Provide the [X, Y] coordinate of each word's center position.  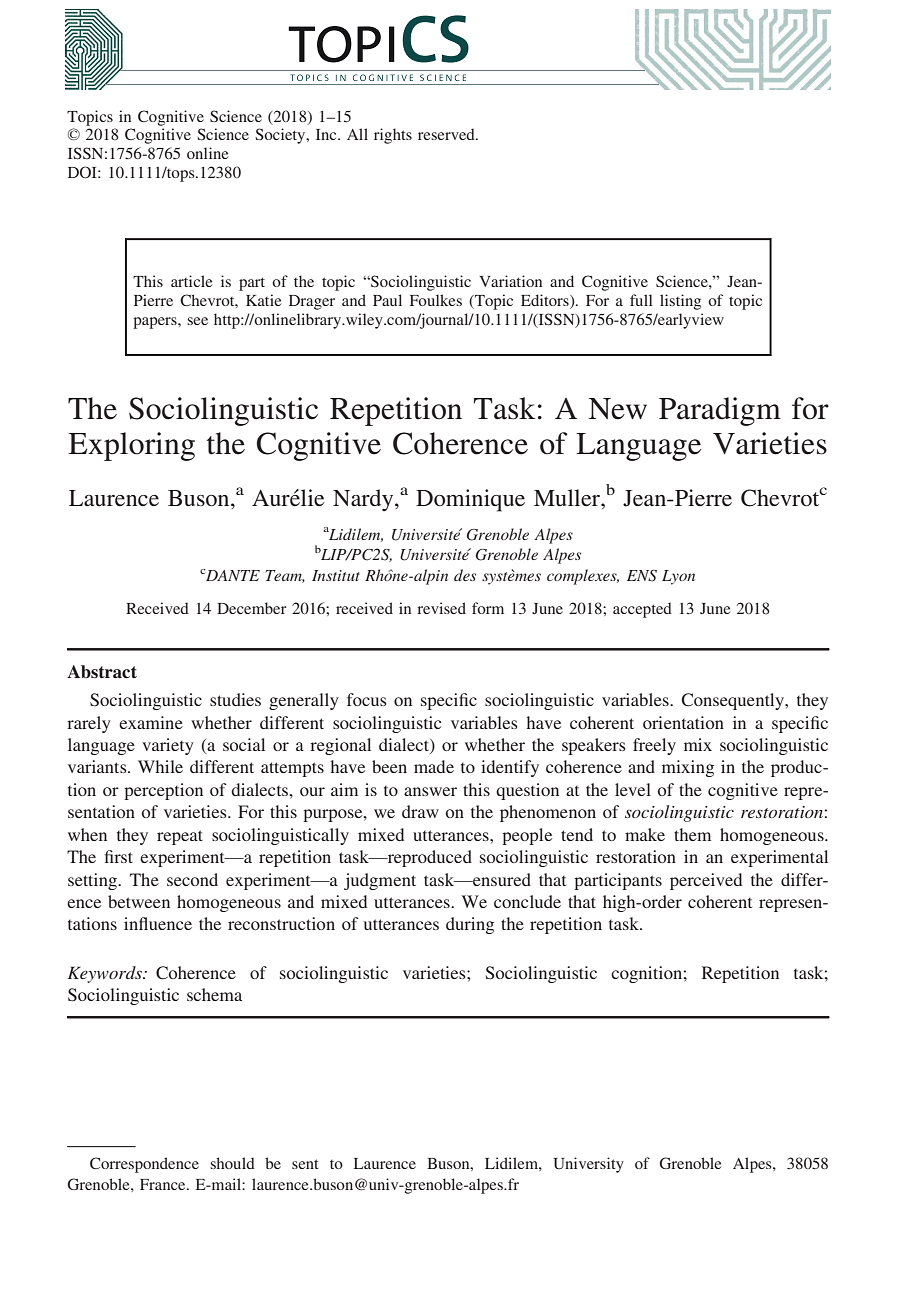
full [641, 300]
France [164, 1184]
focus [367, 699]
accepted [642, 610]
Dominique [470, 500]
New [617, 409]
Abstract [102, 672]
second [192, 879]
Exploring [131, 446]
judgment [380, 881]
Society [281, 136]
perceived [706, 881]
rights [393, 136]
